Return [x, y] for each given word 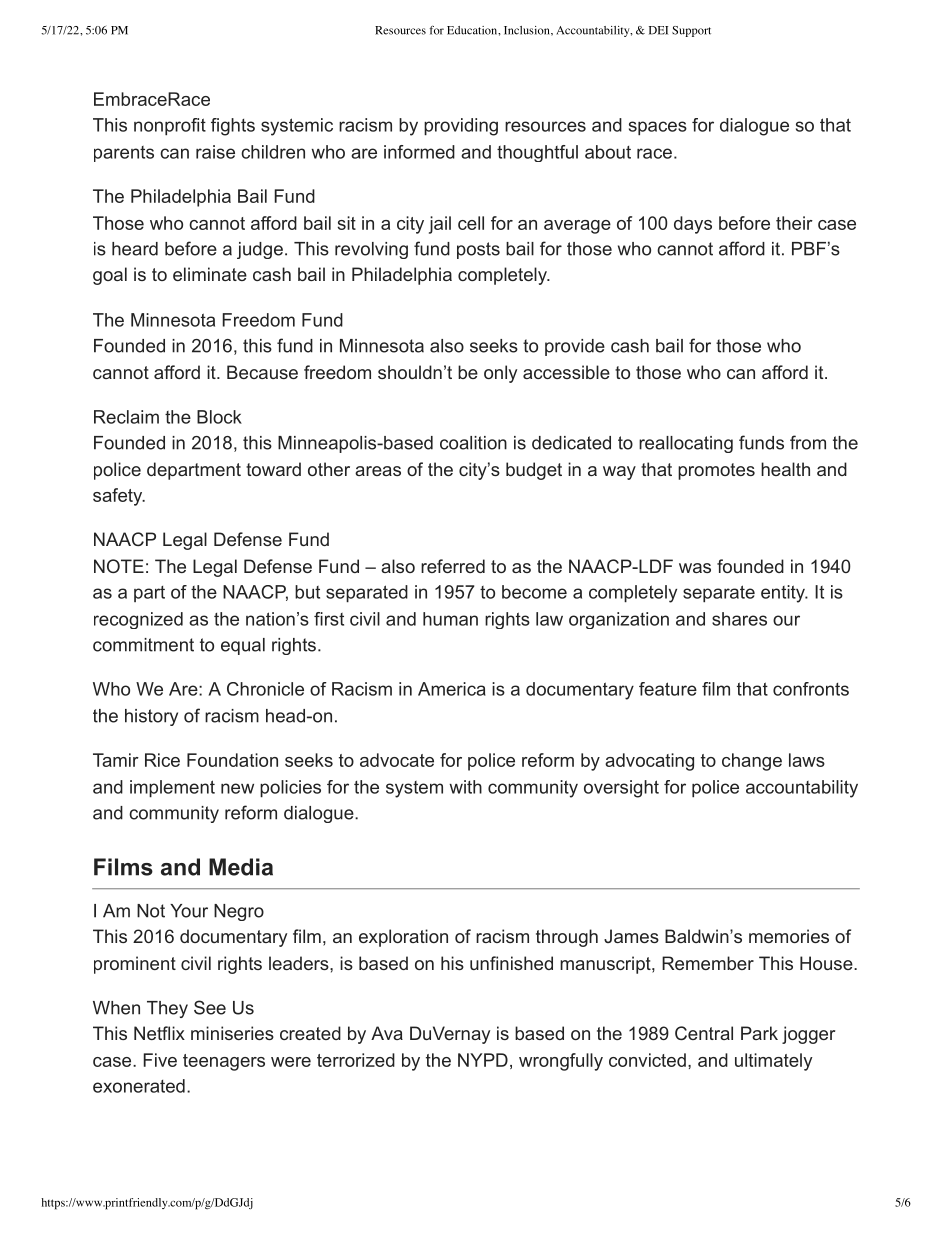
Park [759, 1033]
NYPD [483, 1060]
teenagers [224, 1062]
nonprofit [170, 127]
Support [691, 31]
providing [461, 127]
